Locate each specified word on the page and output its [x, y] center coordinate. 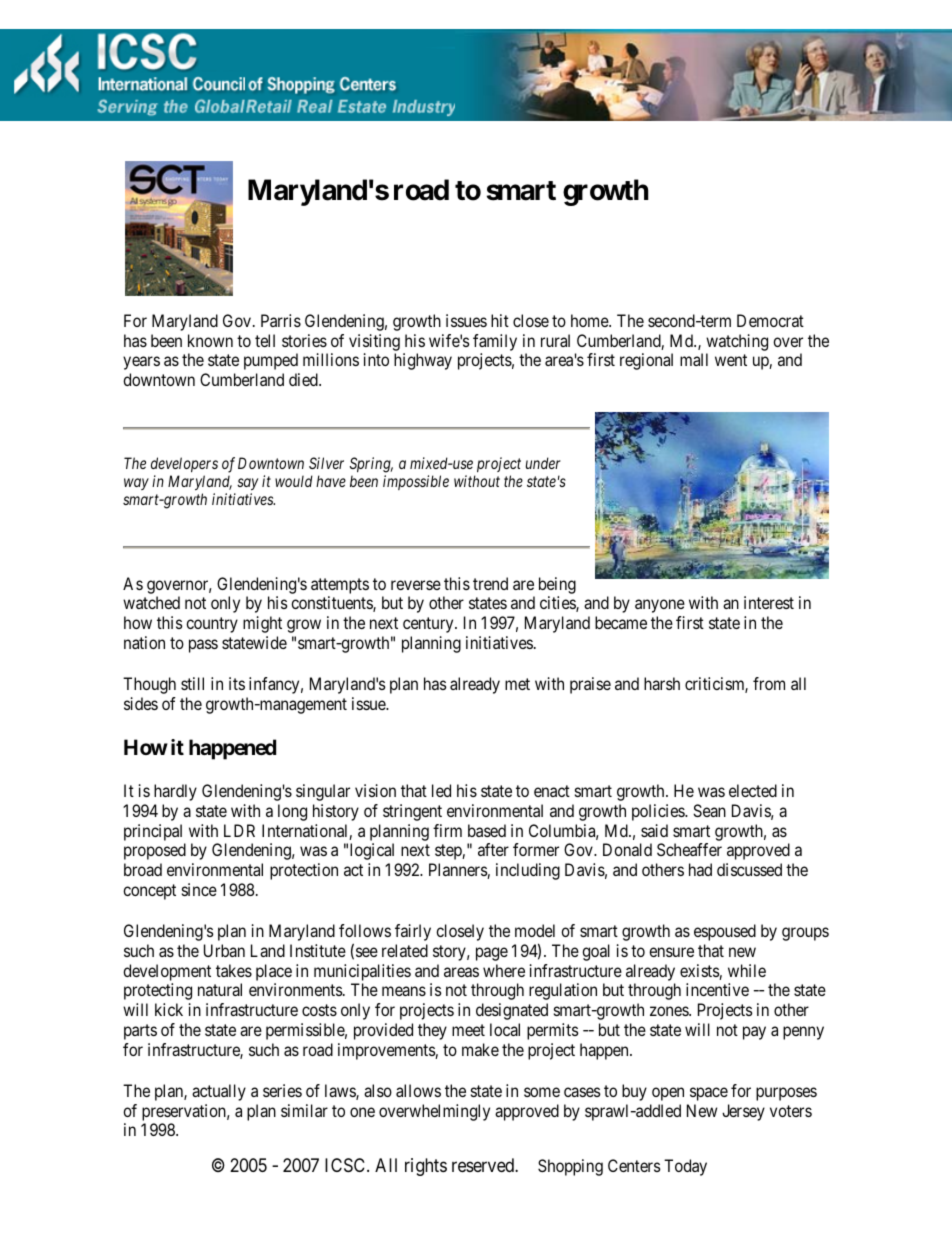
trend [490, 583]
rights [426, 1167]
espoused [725, 932]
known [210, 340]
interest [769, 602]
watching [737, 342]
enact [552, 791]
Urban [224, 950]
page [492, 954]
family [495, 342]
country [212, 625]
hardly [175, 792]
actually [219, 1092]
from [769, 683]
